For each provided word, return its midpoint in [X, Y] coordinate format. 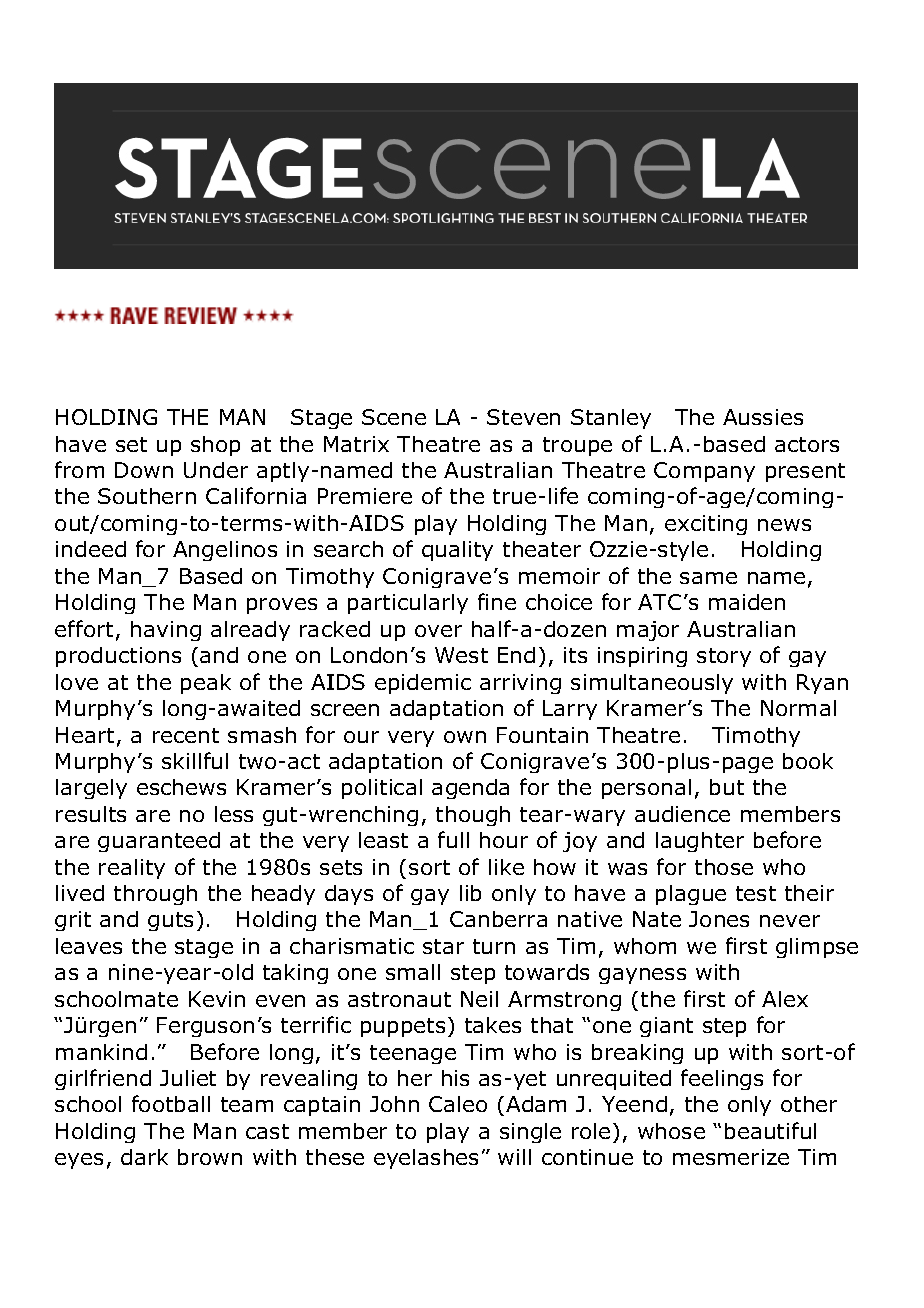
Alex [785, 999]
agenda [470, 789]
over [438, 631]
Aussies [763, 417]
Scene [394, 417]
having [166, 631]
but [727, 787]
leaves [89, 946]
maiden [747, 602]
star [443, 946]
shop [215, 446]
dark [144, 1157]
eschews [181, 787]
